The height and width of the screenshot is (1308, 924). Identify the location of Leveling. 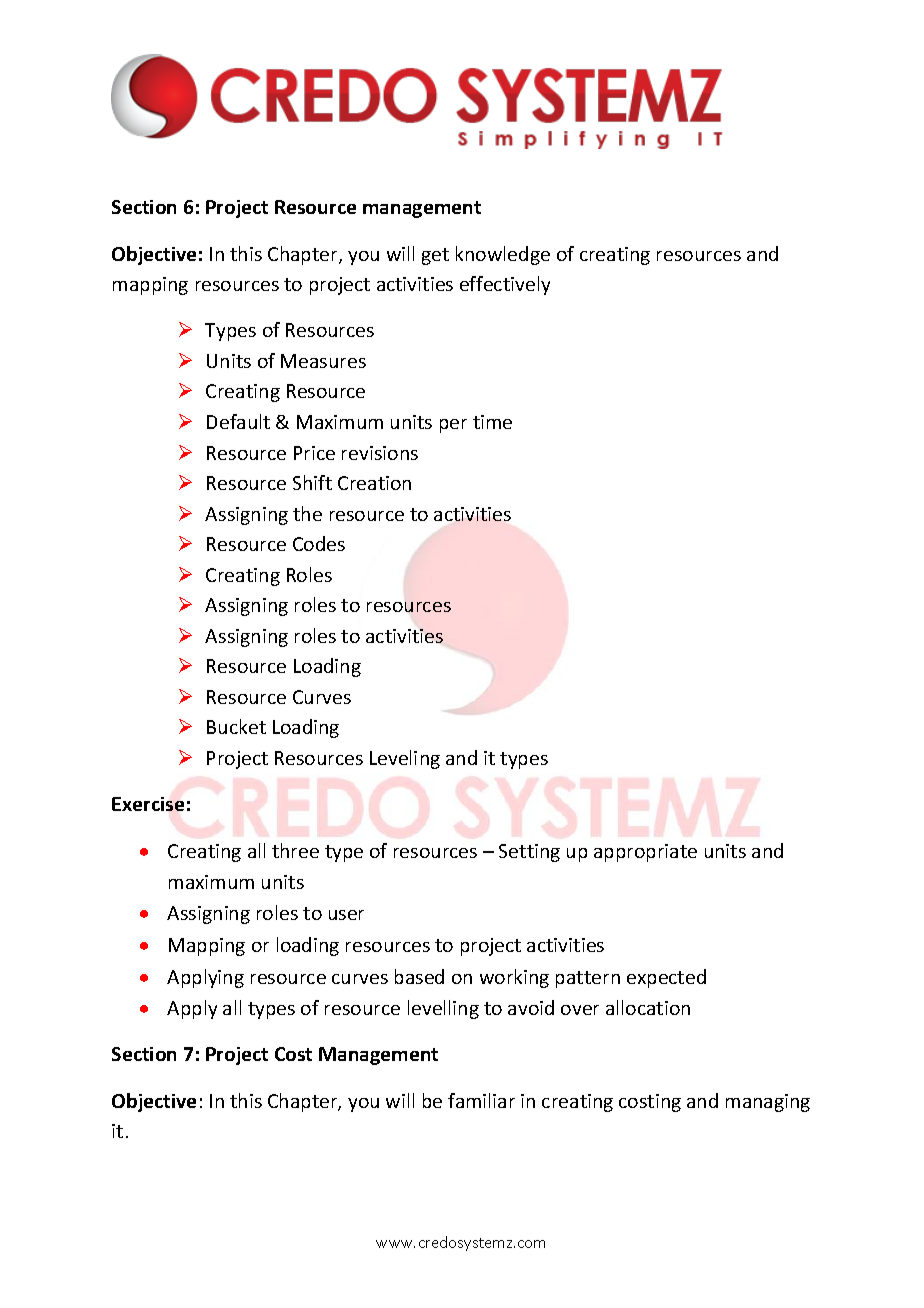
(405, 759).
